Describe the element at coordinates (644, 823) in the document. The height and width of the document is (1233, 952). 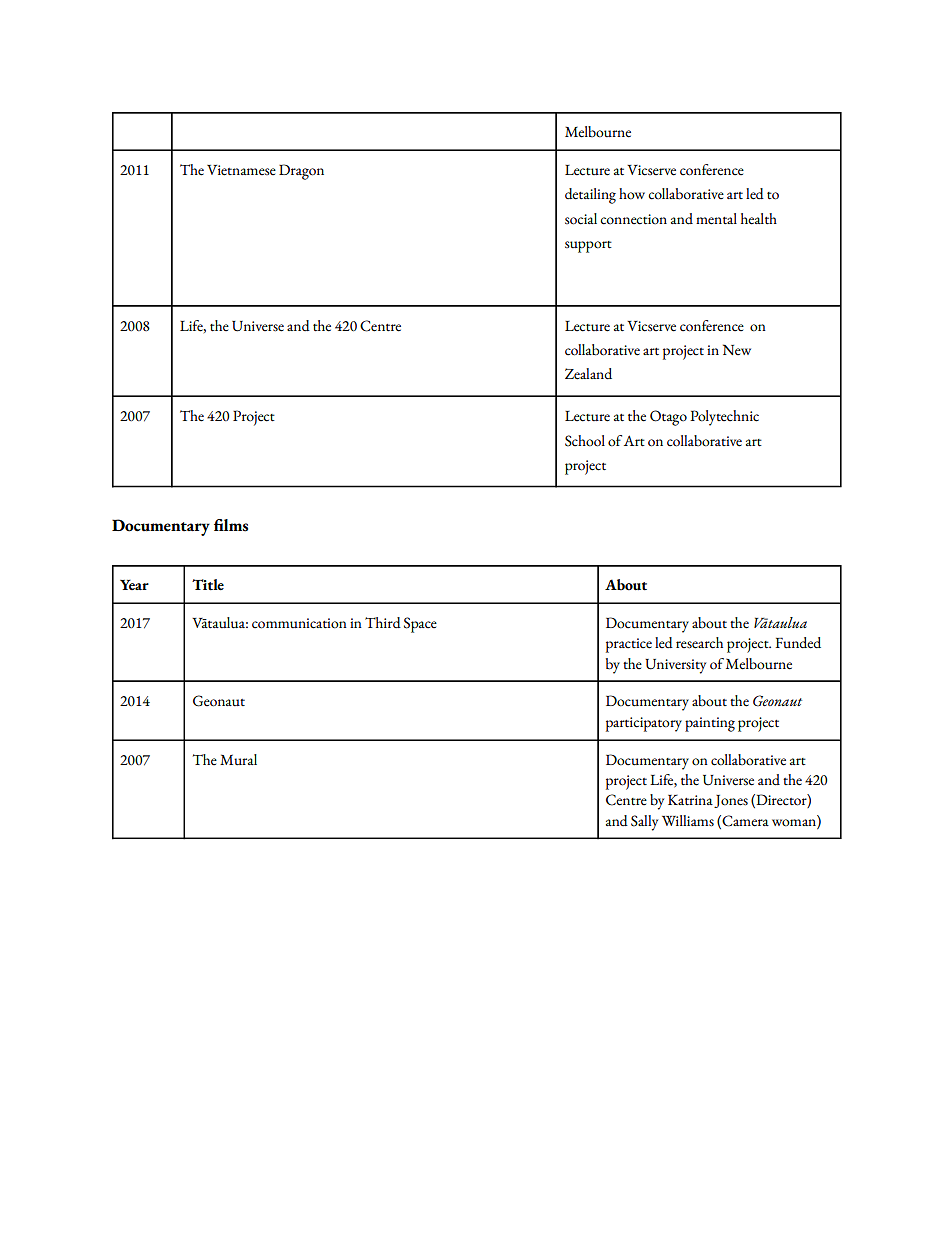
I see `Sally` at that location.
